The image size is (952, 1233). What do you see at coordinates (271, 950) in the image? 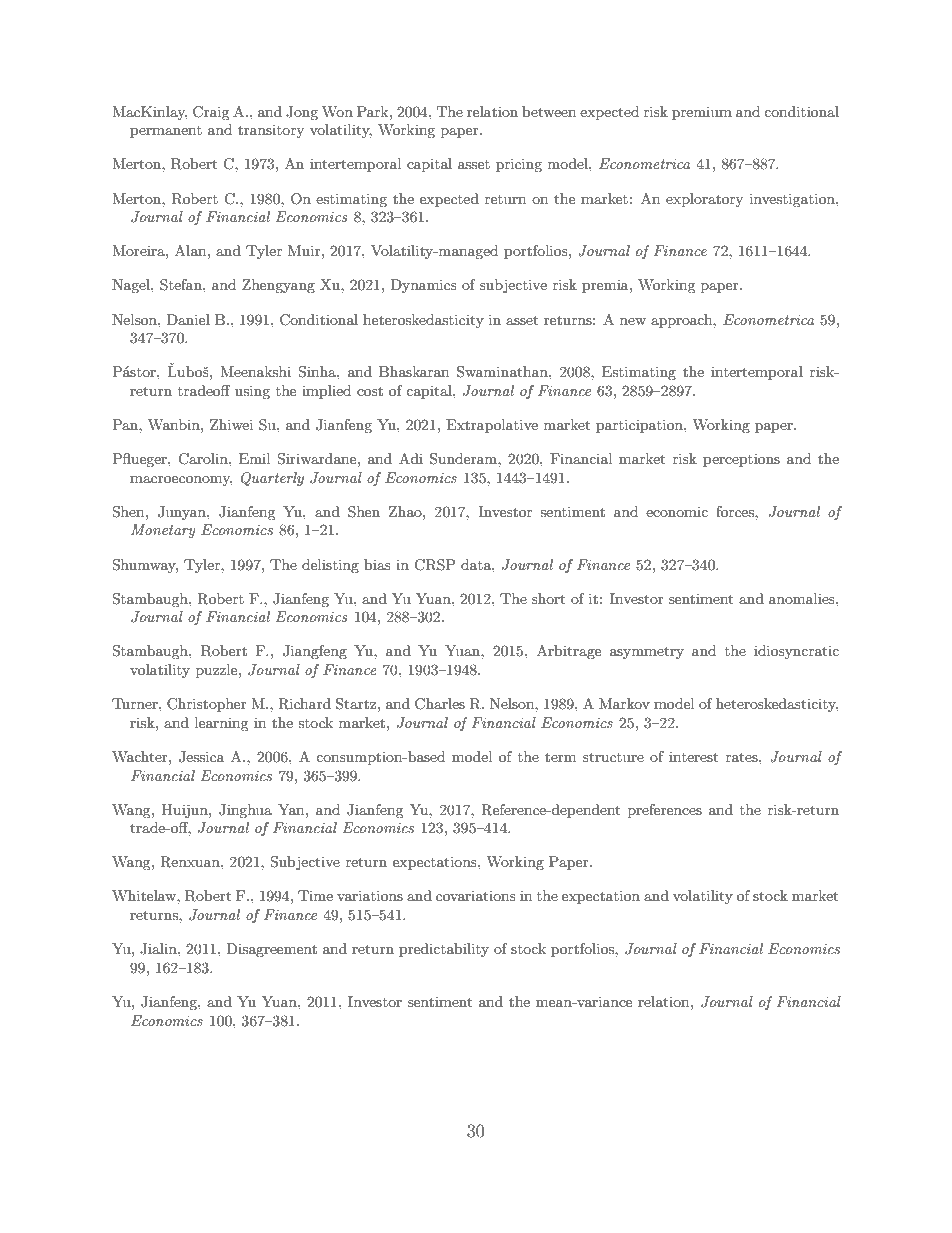
I see `Disagreement` at bounding box center [271, 950].
